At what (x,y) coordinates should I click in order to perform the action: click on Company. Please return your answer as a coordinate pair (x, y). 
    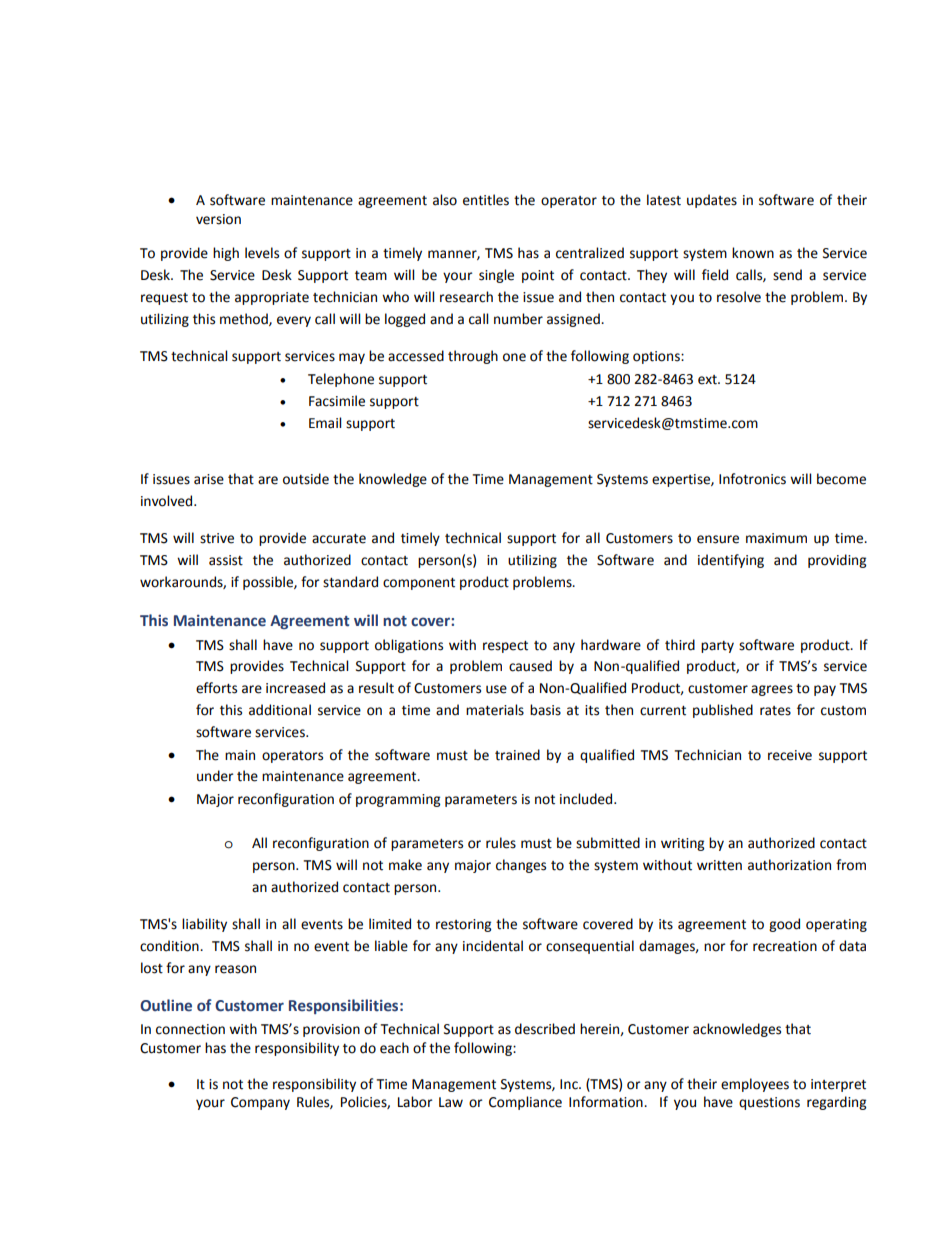
    Looking at the image, I should click on (260, 1103).
